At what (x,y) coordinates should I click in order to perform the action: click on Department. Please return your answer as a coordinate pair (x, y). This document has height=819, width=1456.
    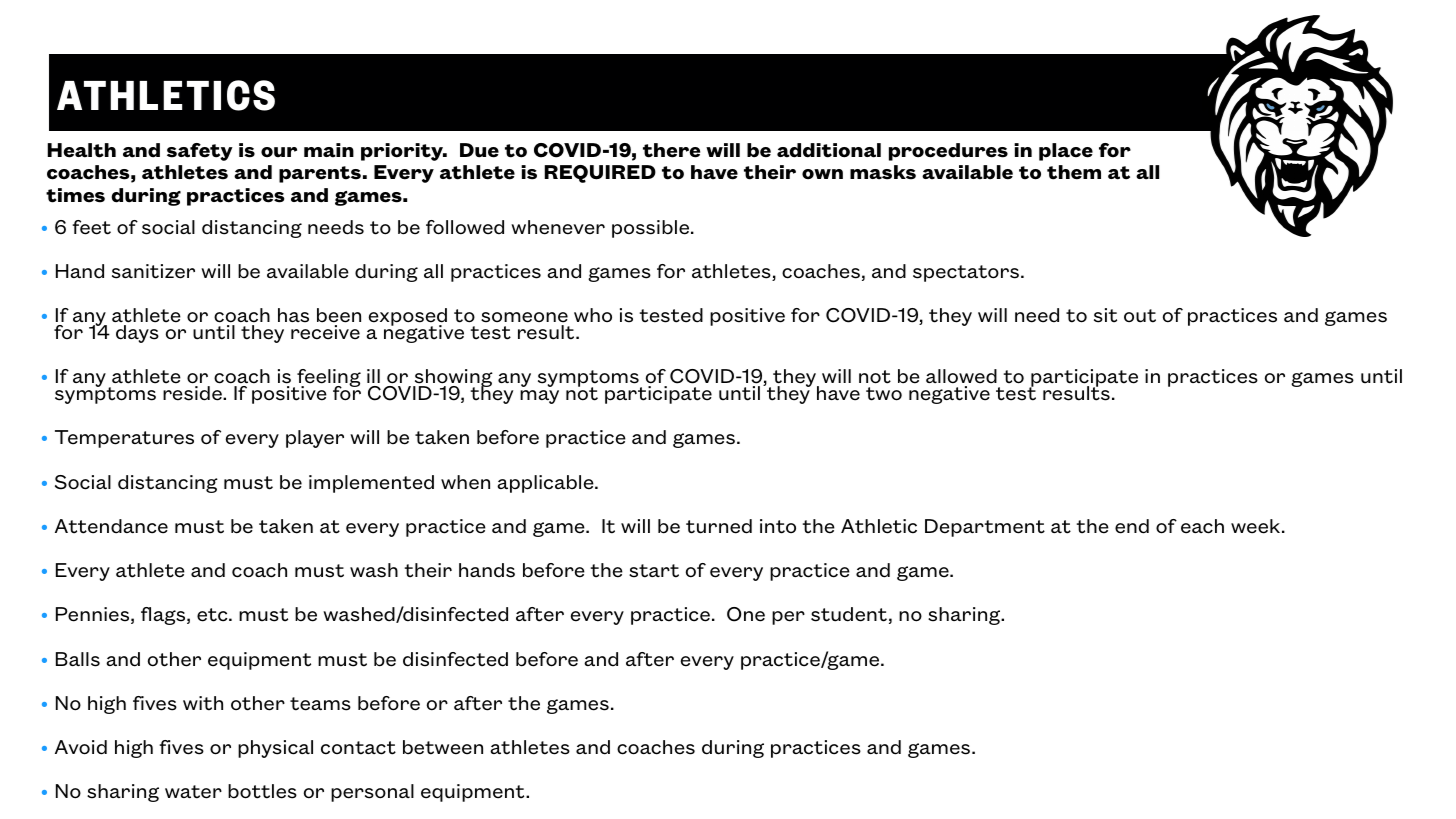
    Looking at the image, I should click on (985, 528).
